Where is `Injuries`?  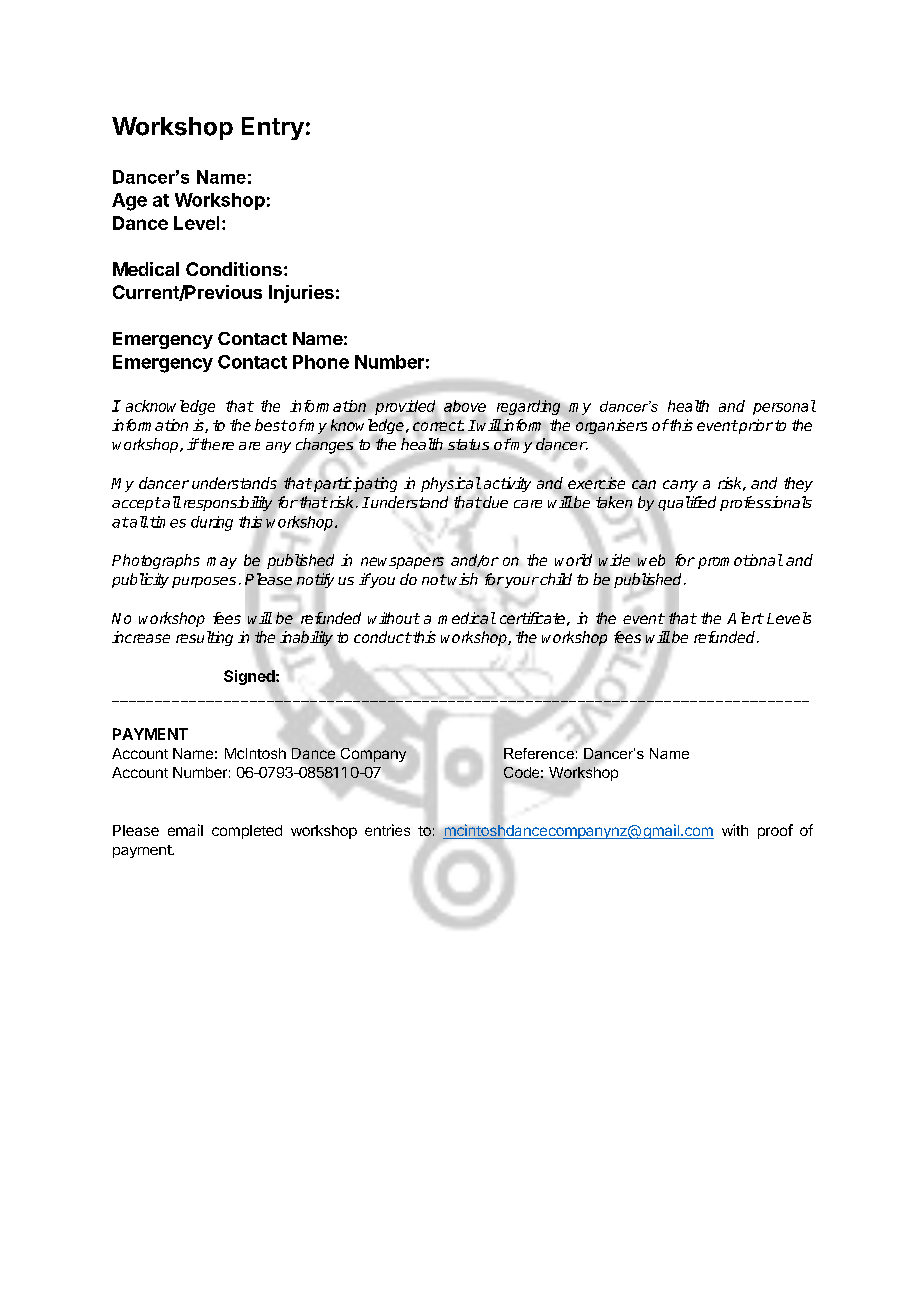
Injuries is located at coordinates (301, 294).
